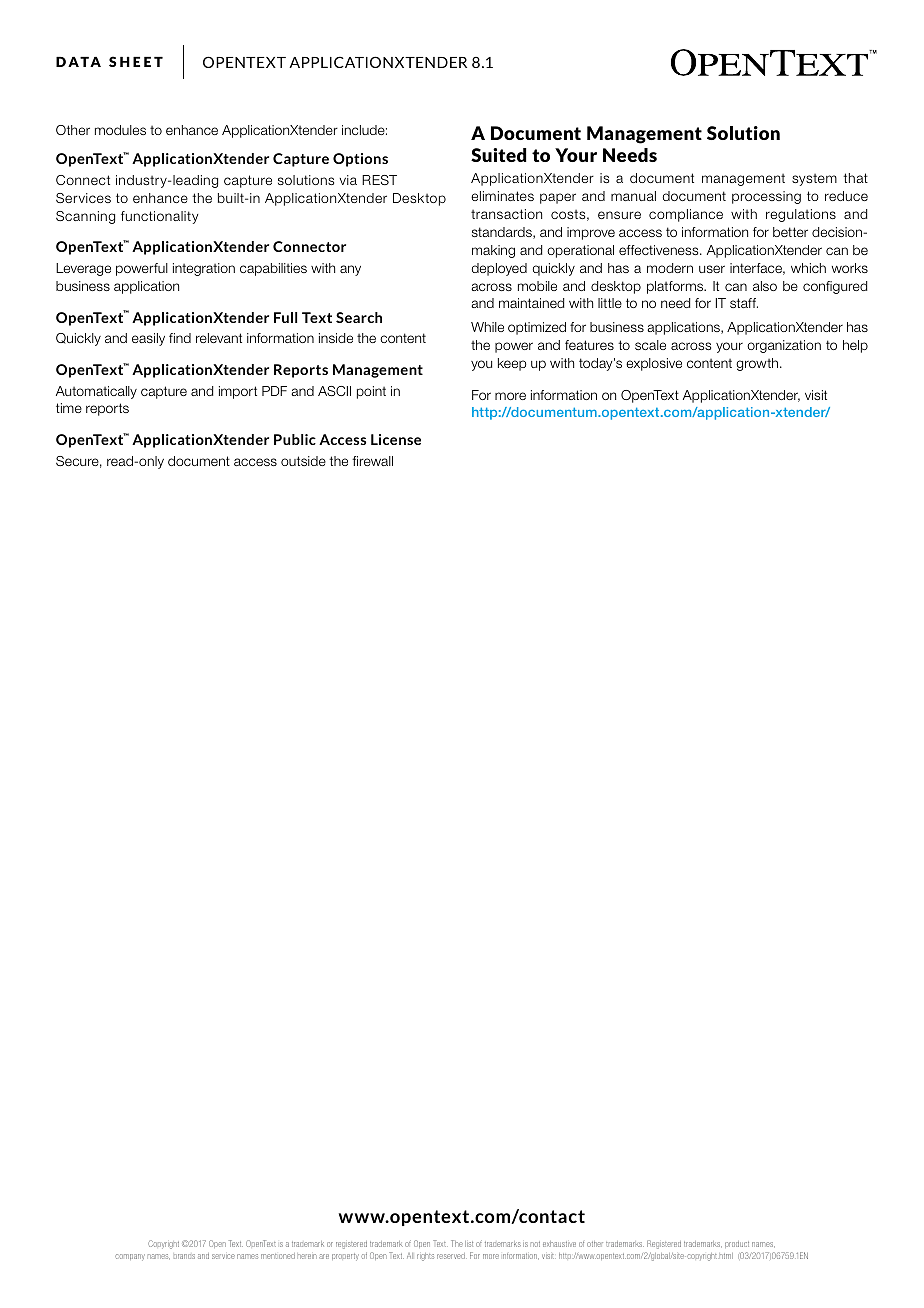 Image resolution: width=924 pixels, height=1308 pixels. What do you see at coordinates (184, 1256) in the screenshot?
I see `brands` at bounding box center [184, 1256].
